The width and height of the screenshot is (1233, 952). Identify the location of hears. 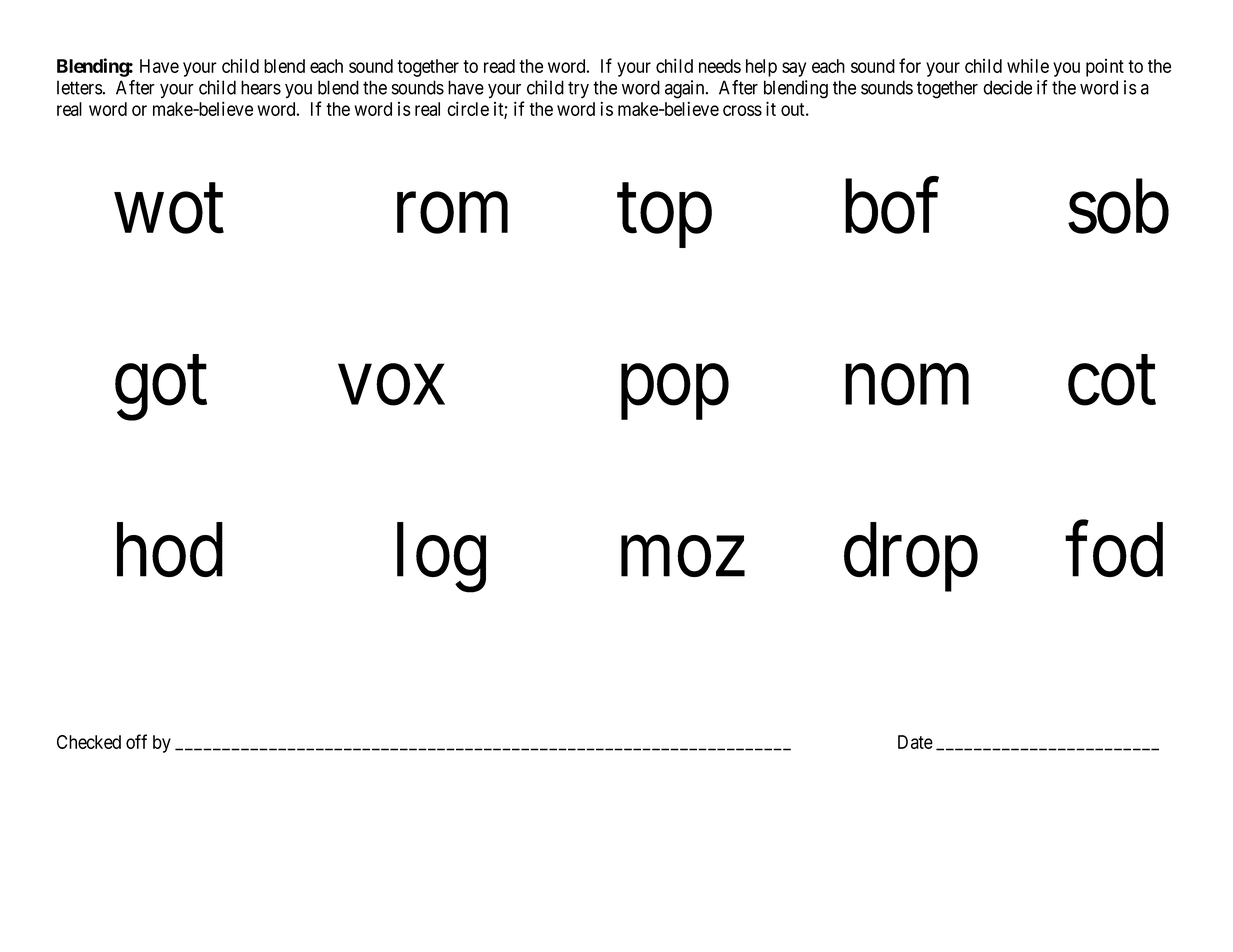
(261, 87).
